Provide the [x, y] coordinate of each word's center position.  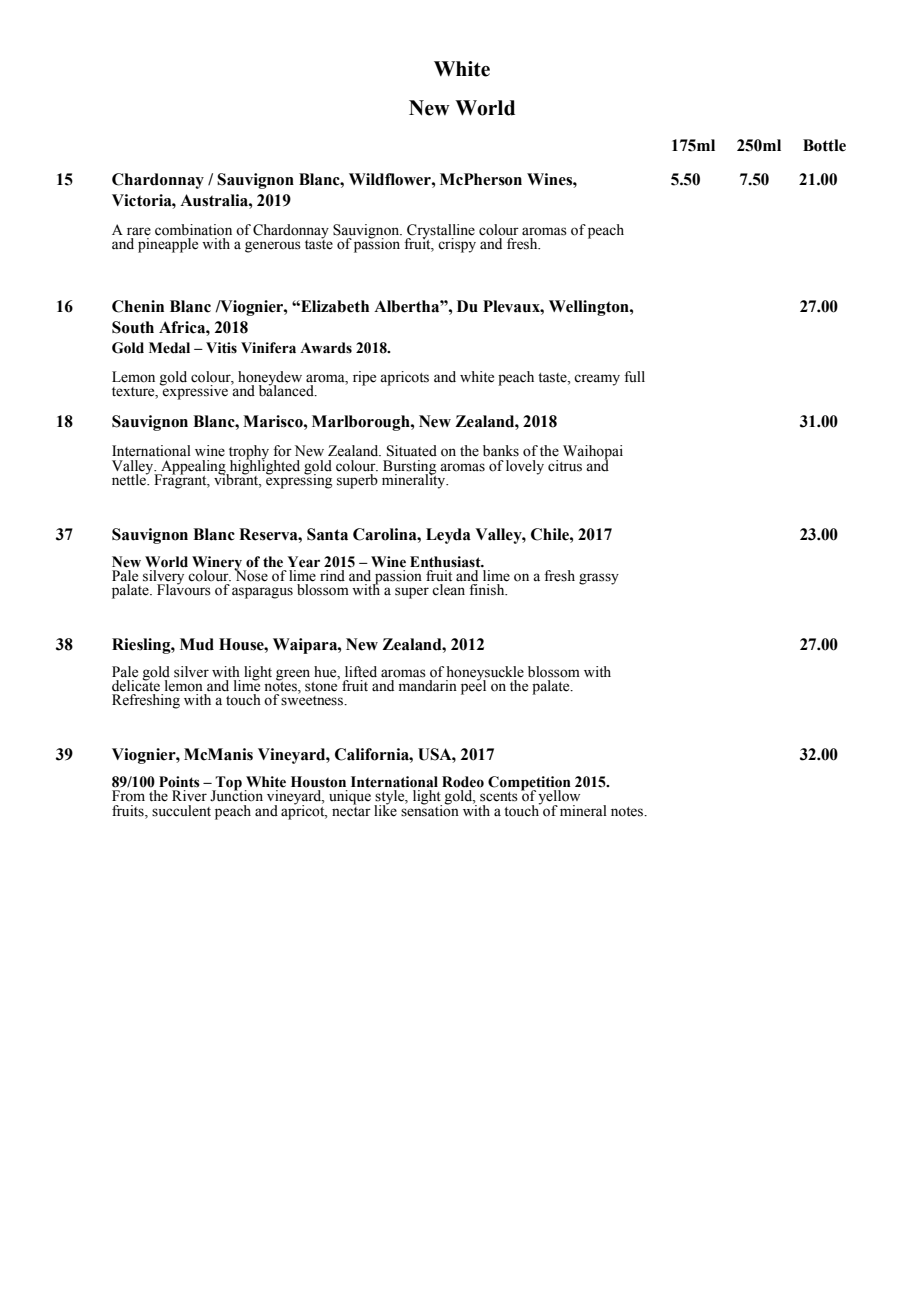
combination [193, 230]
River [189, 796]
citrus [565, 466]
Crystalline [440, 232]
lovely [525, 467]
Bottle [824, 145]
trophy [249, 453]
